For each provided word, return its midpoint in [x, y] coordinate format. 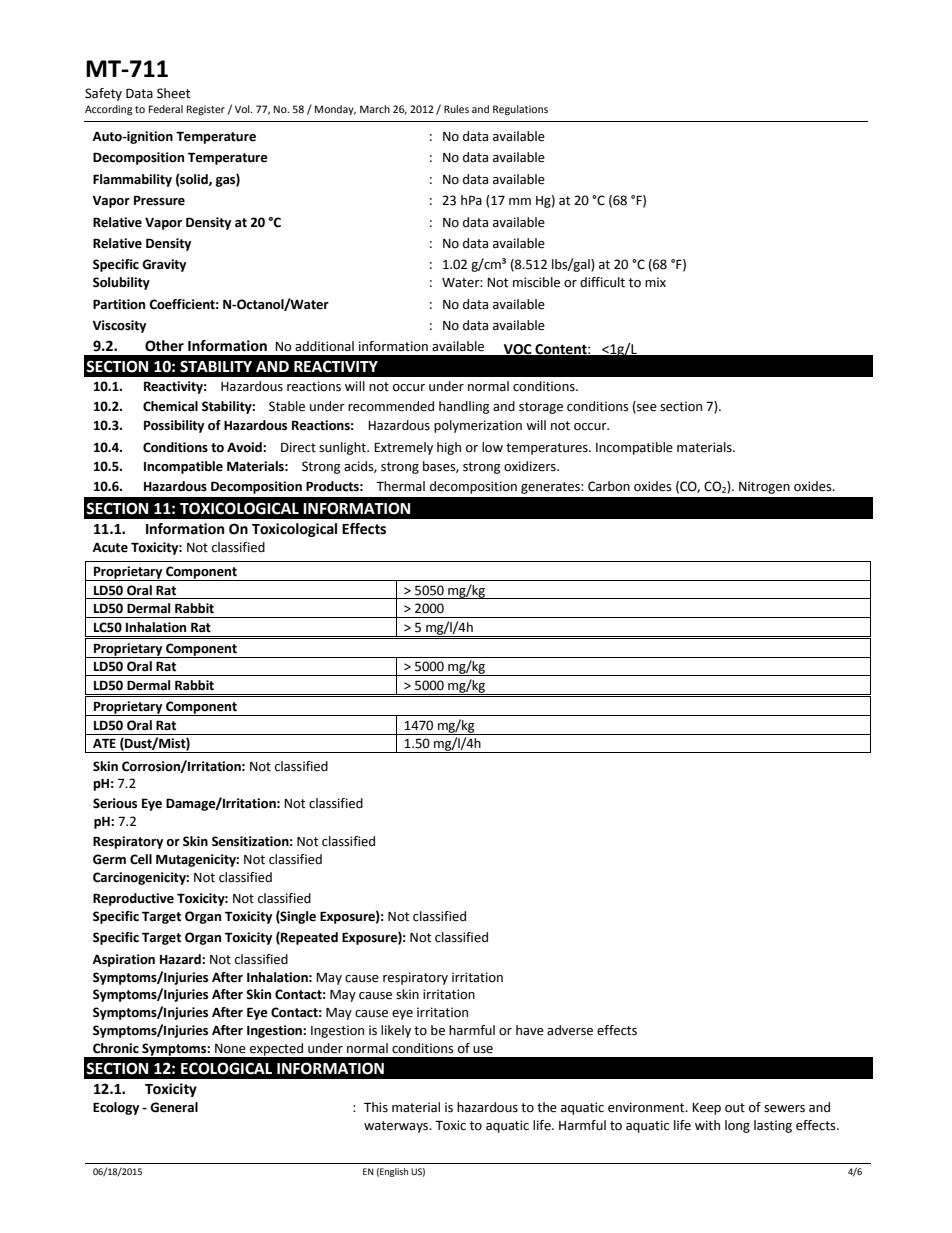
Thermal [400, 486]
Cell [141, 859]
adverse [570, 1030]
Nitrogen [764, 487]
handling [464, 407]
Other [164, 346]
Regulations [520, 110]
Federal [166, 109]
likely [396, 1031]
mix [655, 282]
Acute [110, 548]
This [376, 1107]
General [174, 1107]
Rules [456, 109]
